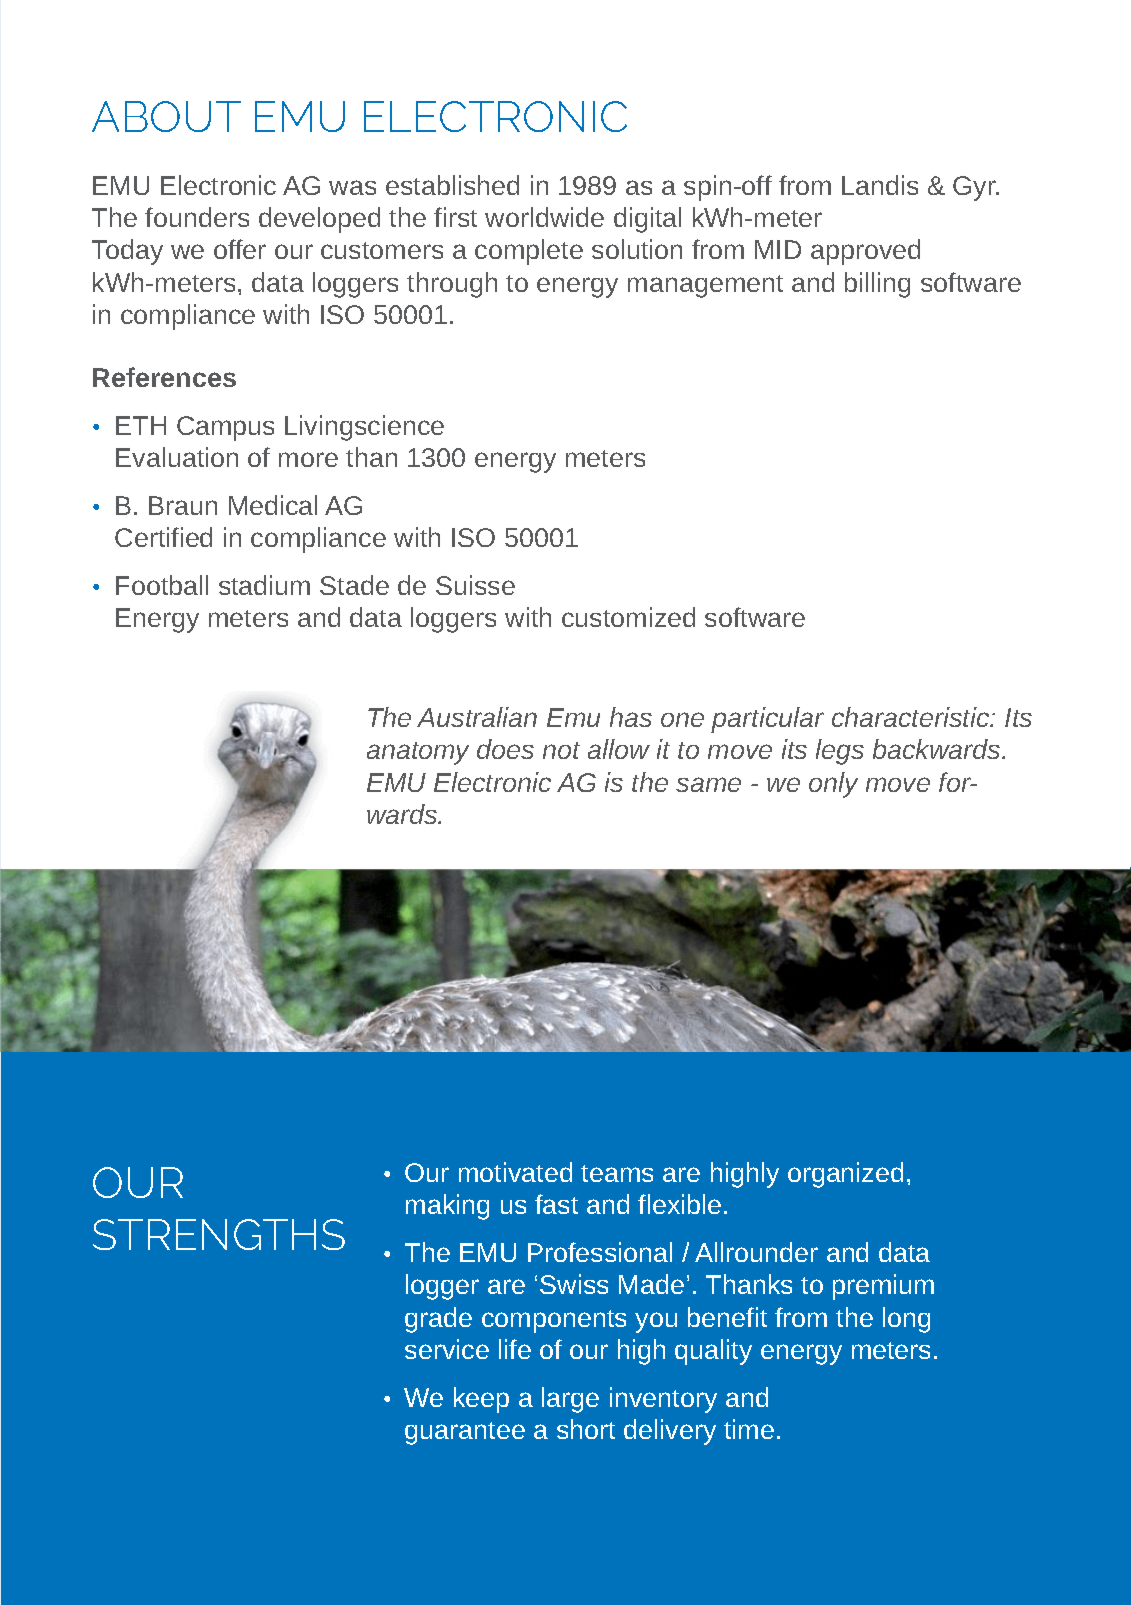 Image resolution: width=1131 pixels, height=1605 pixels. I want to click on anatomy, so click(418, 753).
